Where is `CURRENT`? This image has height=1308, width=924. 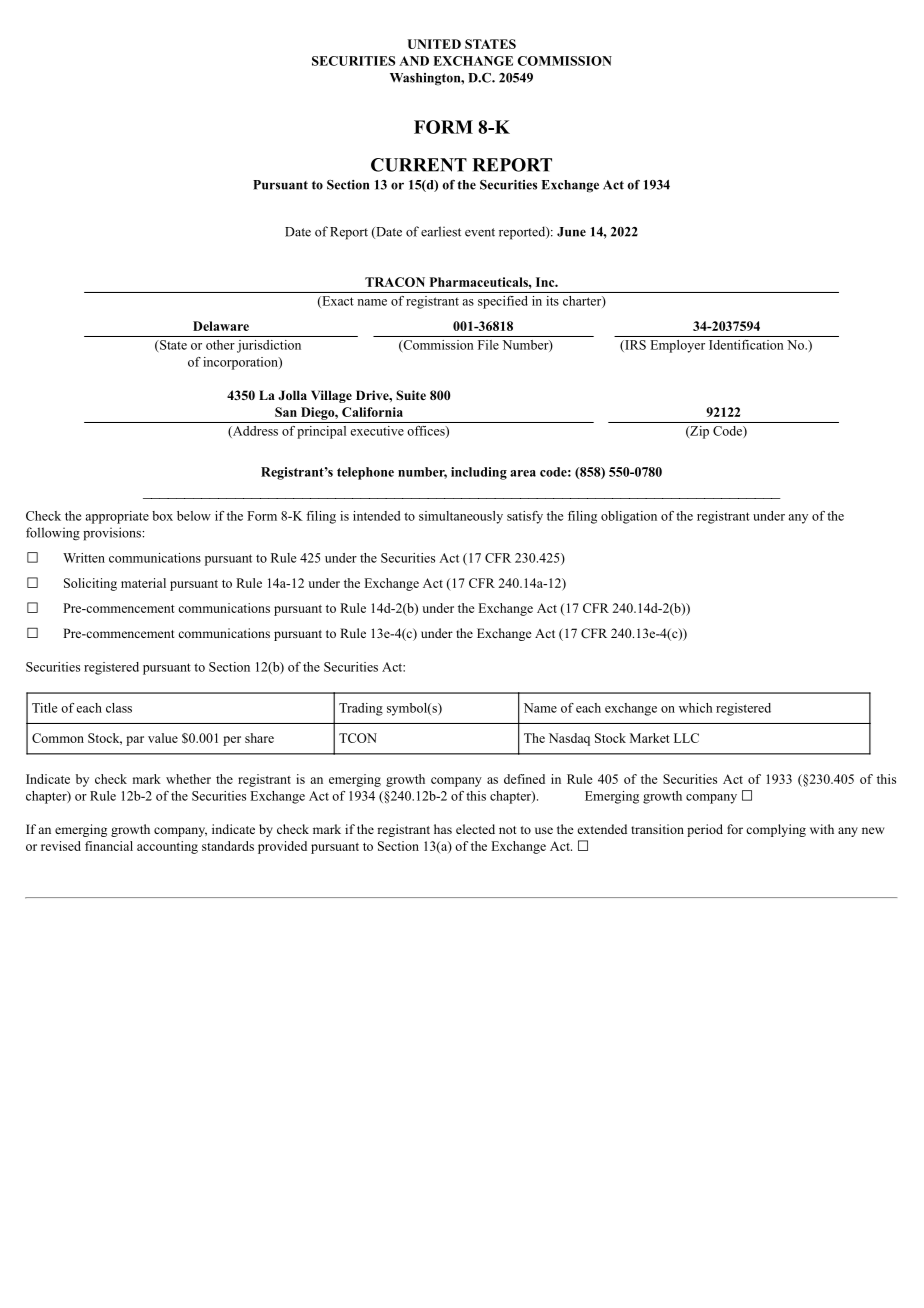
CURRENT is located at coordinates (419, 165).
